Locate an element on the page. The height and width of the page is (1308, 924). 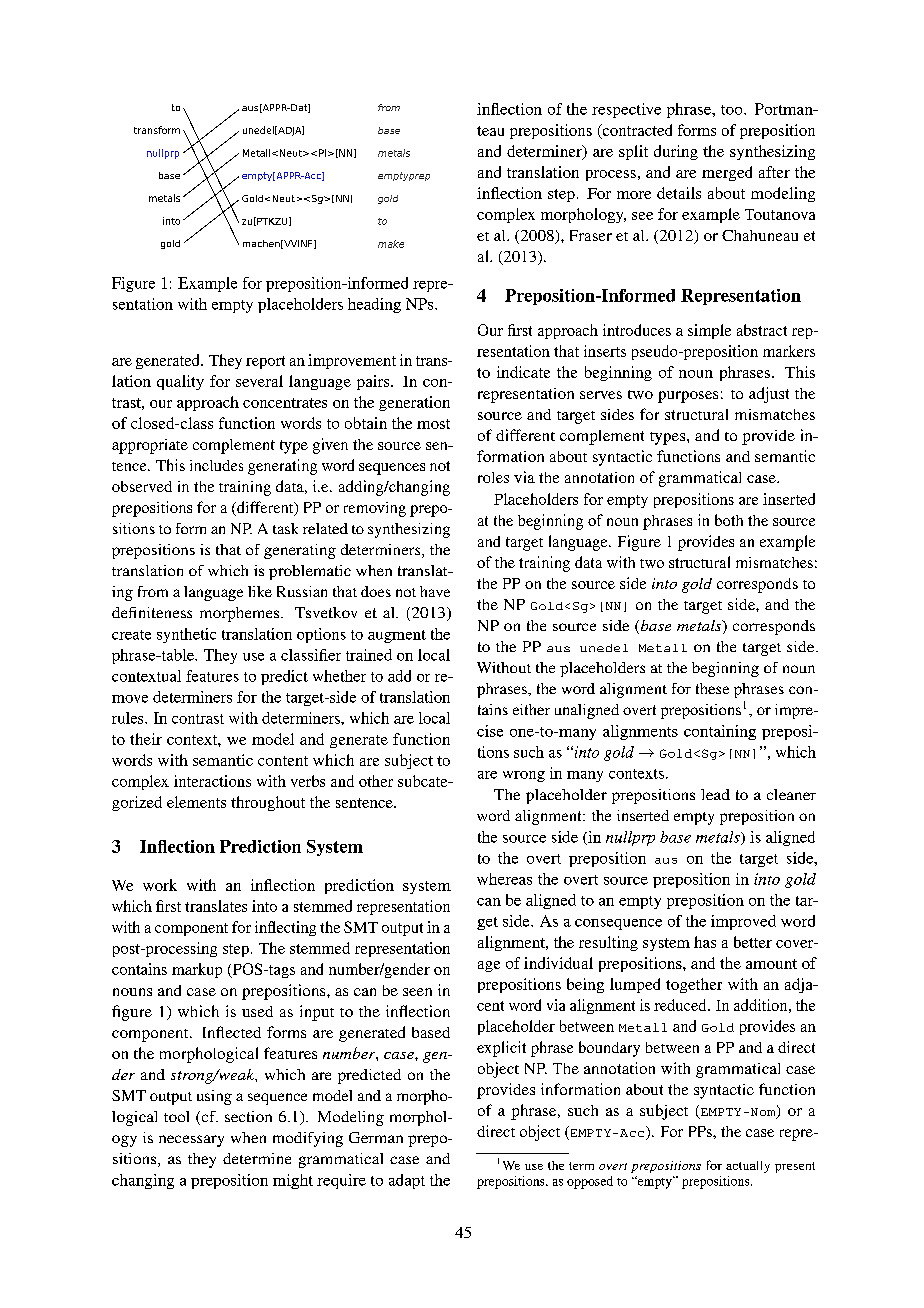
make is located at coordinates (391, 244).
